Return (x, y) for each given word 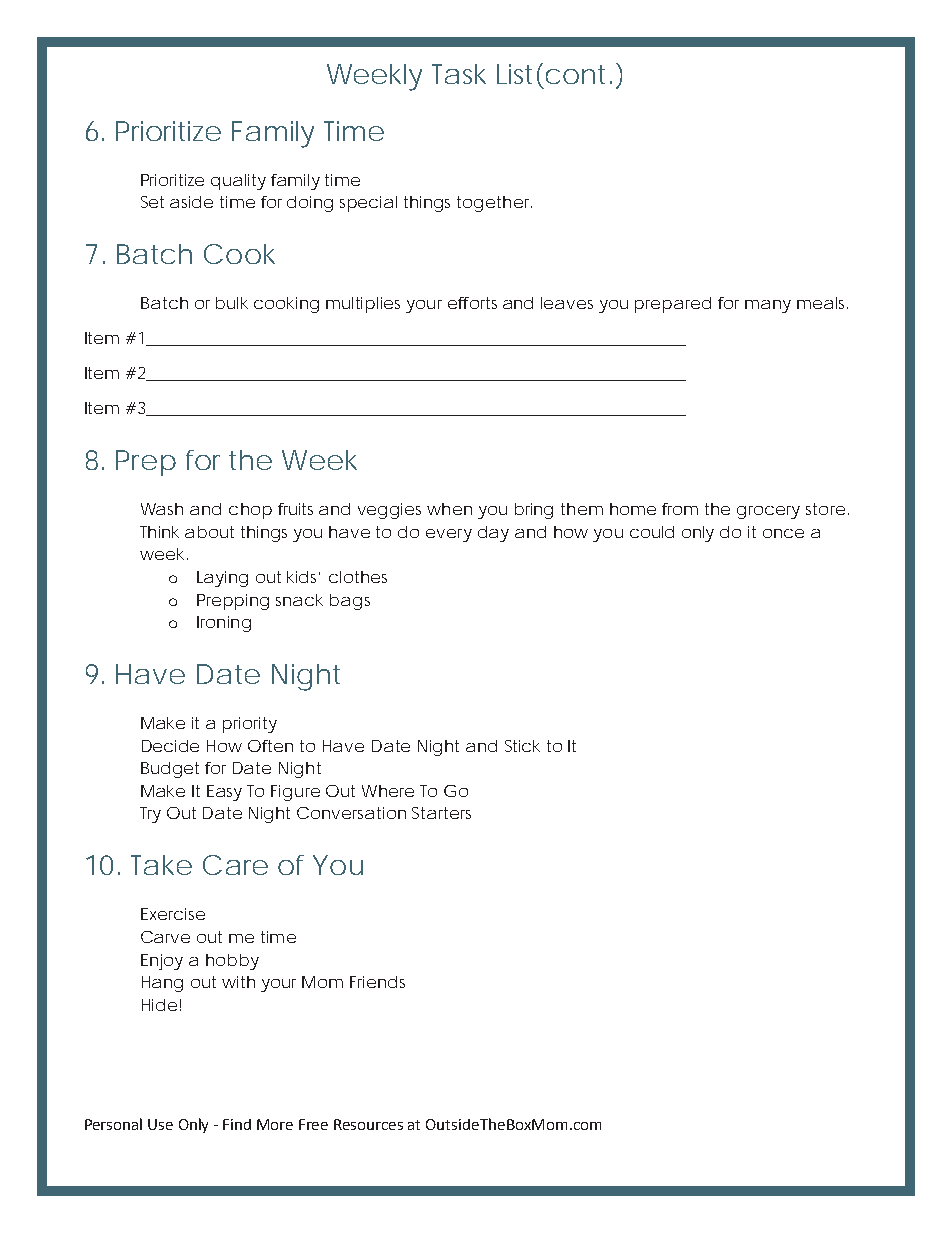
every (449, 535)
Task (459, 74)
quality (238, 182)
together (494, 204)
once (783, 533)
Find (237, 1124)
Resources (368, 1124)
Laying (222, 579)
